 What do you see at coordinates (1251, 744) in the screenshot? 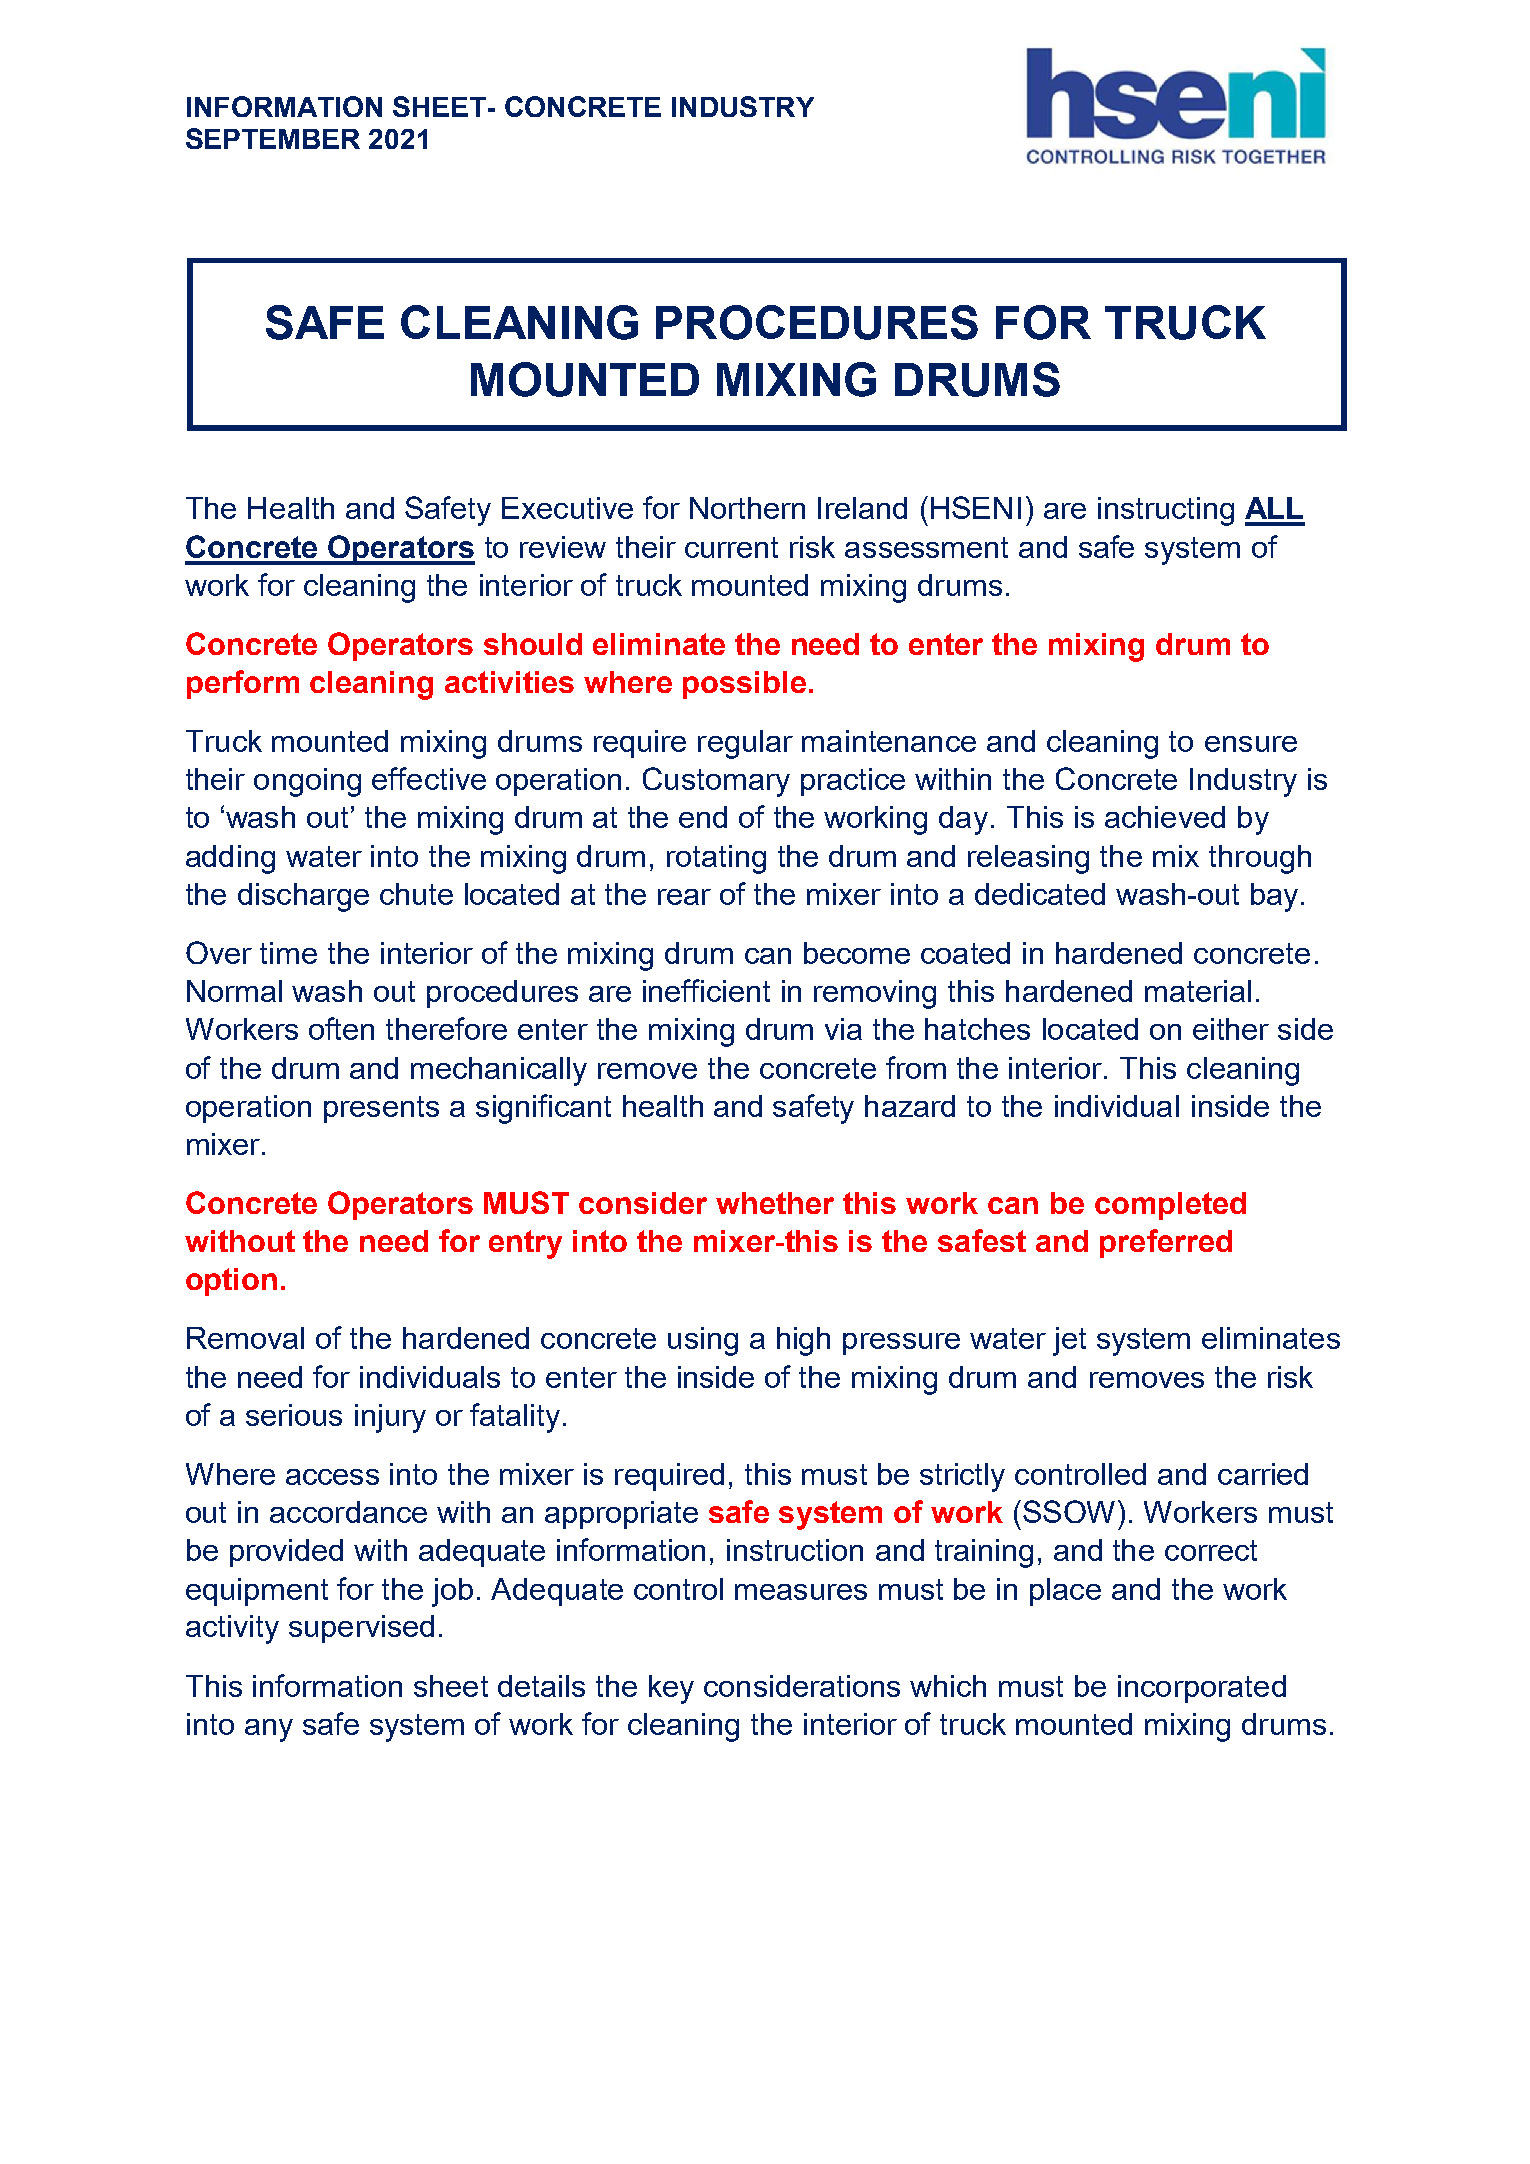
I see `ensure` at bounding box center [1251, 744].
